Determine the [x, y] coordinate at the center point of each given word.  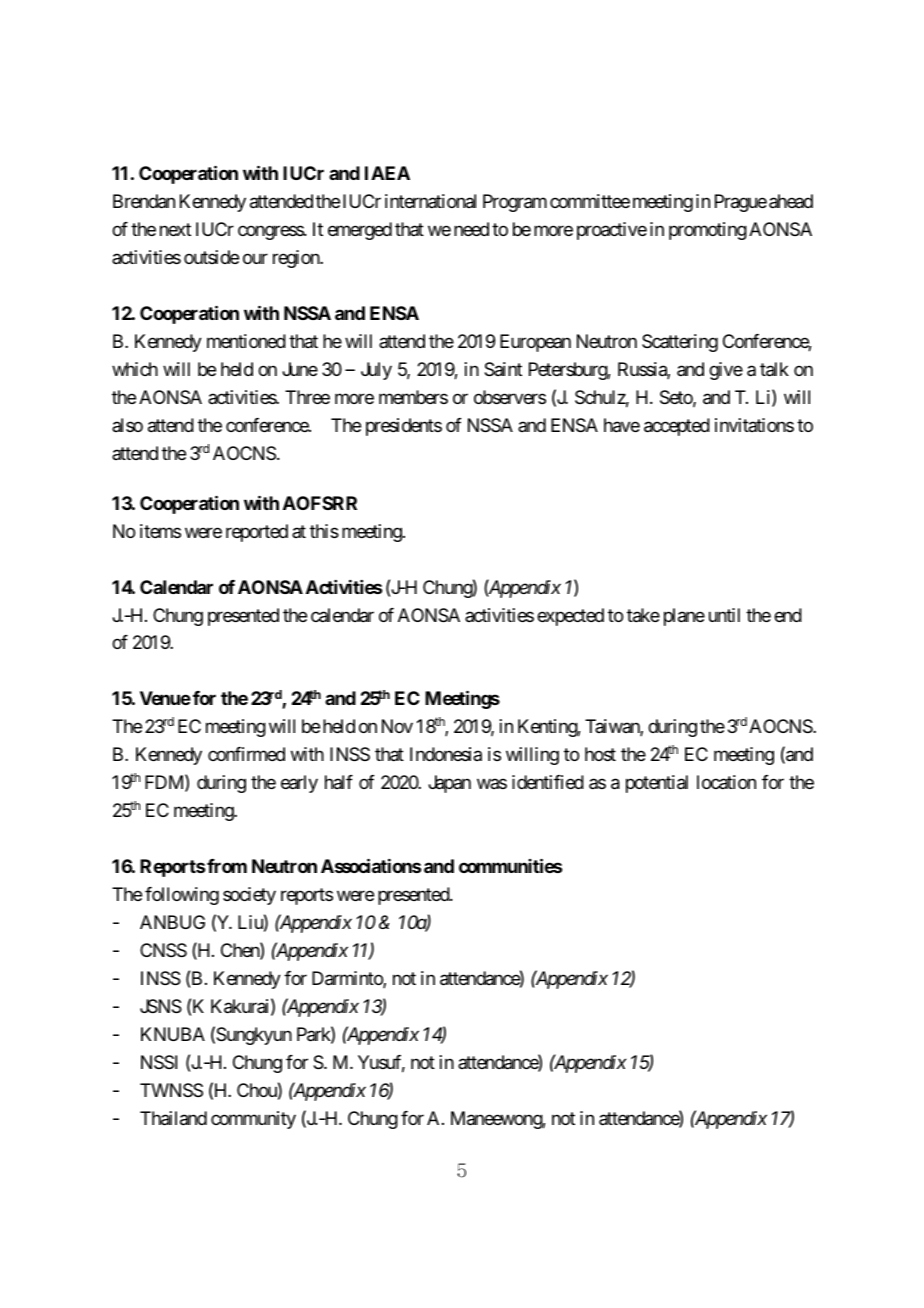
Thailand [173, 1118]
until [724, 615]
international [430, 201]
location [726, 782]
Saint [503, 369]
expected [570, 617]
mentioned [246, 341]
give [726, 371]
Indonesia [446, 754]
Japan [449, 784]
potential [657, 784]
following [182, 896]
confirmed [246, 754]
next [175, 230]
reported [257, 533]
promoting [708, 231]
